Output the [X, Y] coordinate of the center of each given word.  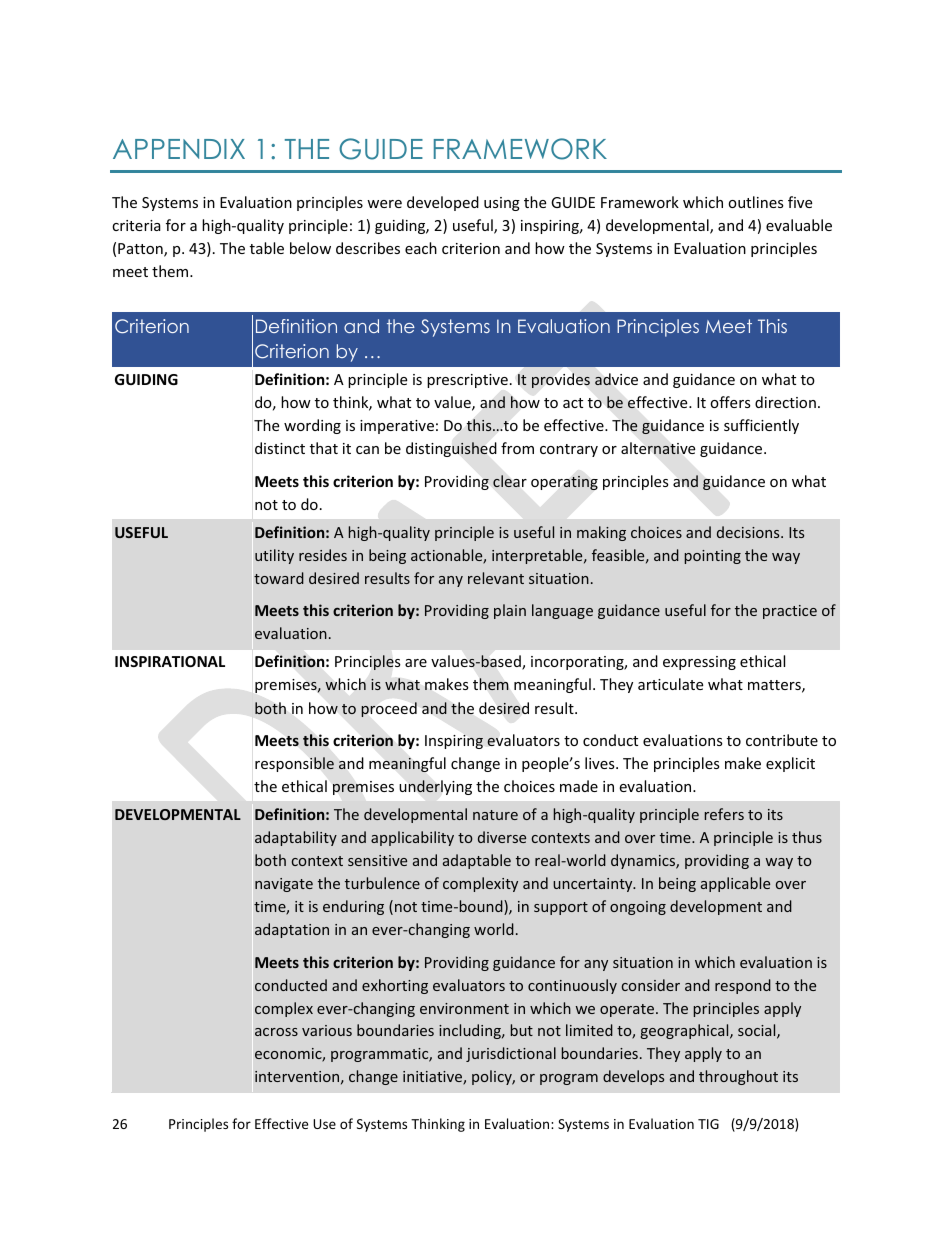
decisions [749, 532]
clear [510, 481]
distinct [280, 448]
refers [724, 814]
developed [443, 203]
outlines [756, 202]
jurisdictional [511, 1054]
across [276, 1032]
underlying [435, 787]
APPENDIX [179, 149]
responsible [294, 764]
